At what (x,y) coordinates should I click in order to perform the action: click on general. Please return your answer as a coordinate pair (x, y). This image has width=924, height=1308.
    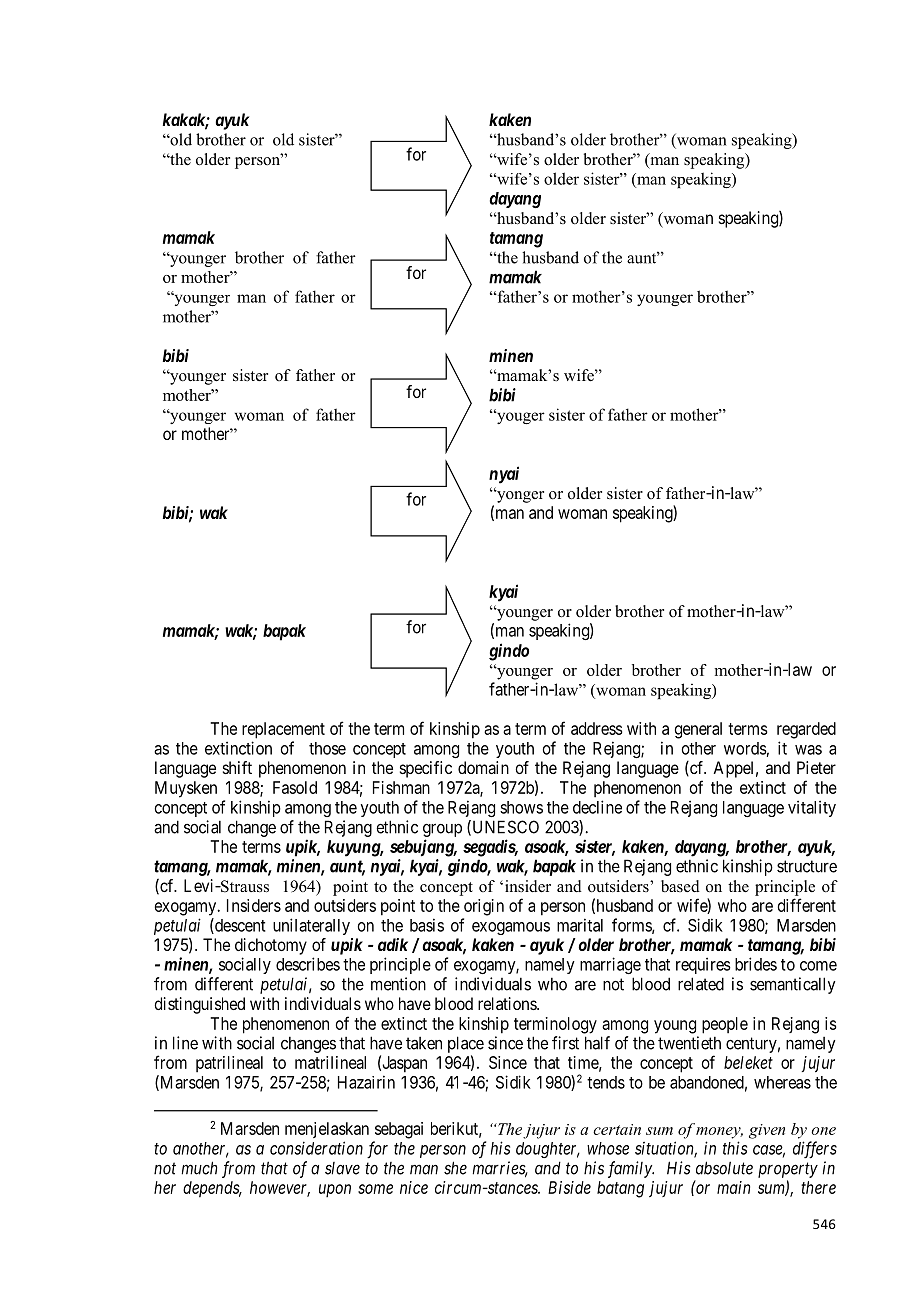
    Looking at the image, I should click on (698, 730).
